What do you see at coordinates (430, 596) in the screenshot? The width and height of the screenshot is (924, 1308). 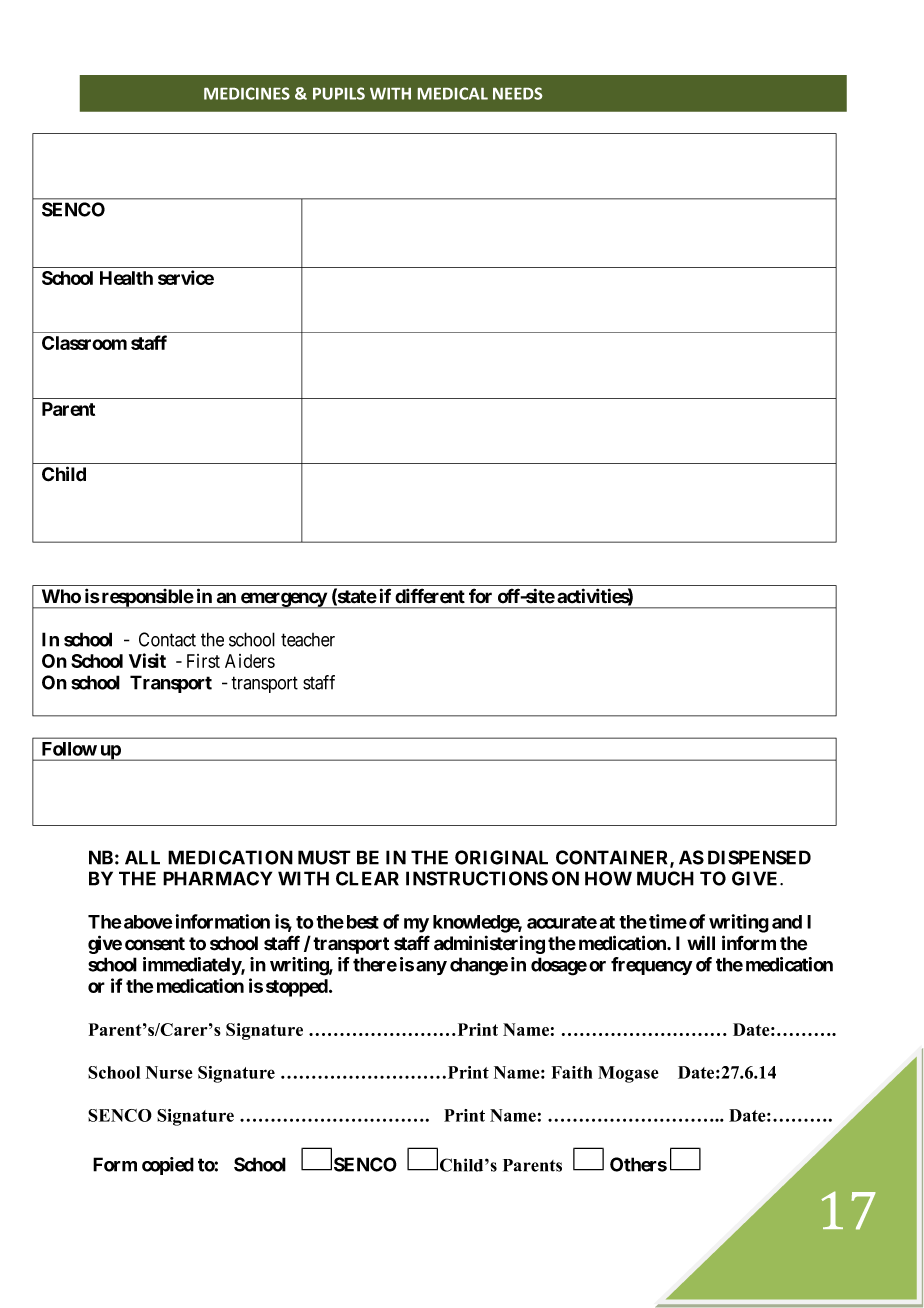 I see `different` at bounding box center [430, 596].
